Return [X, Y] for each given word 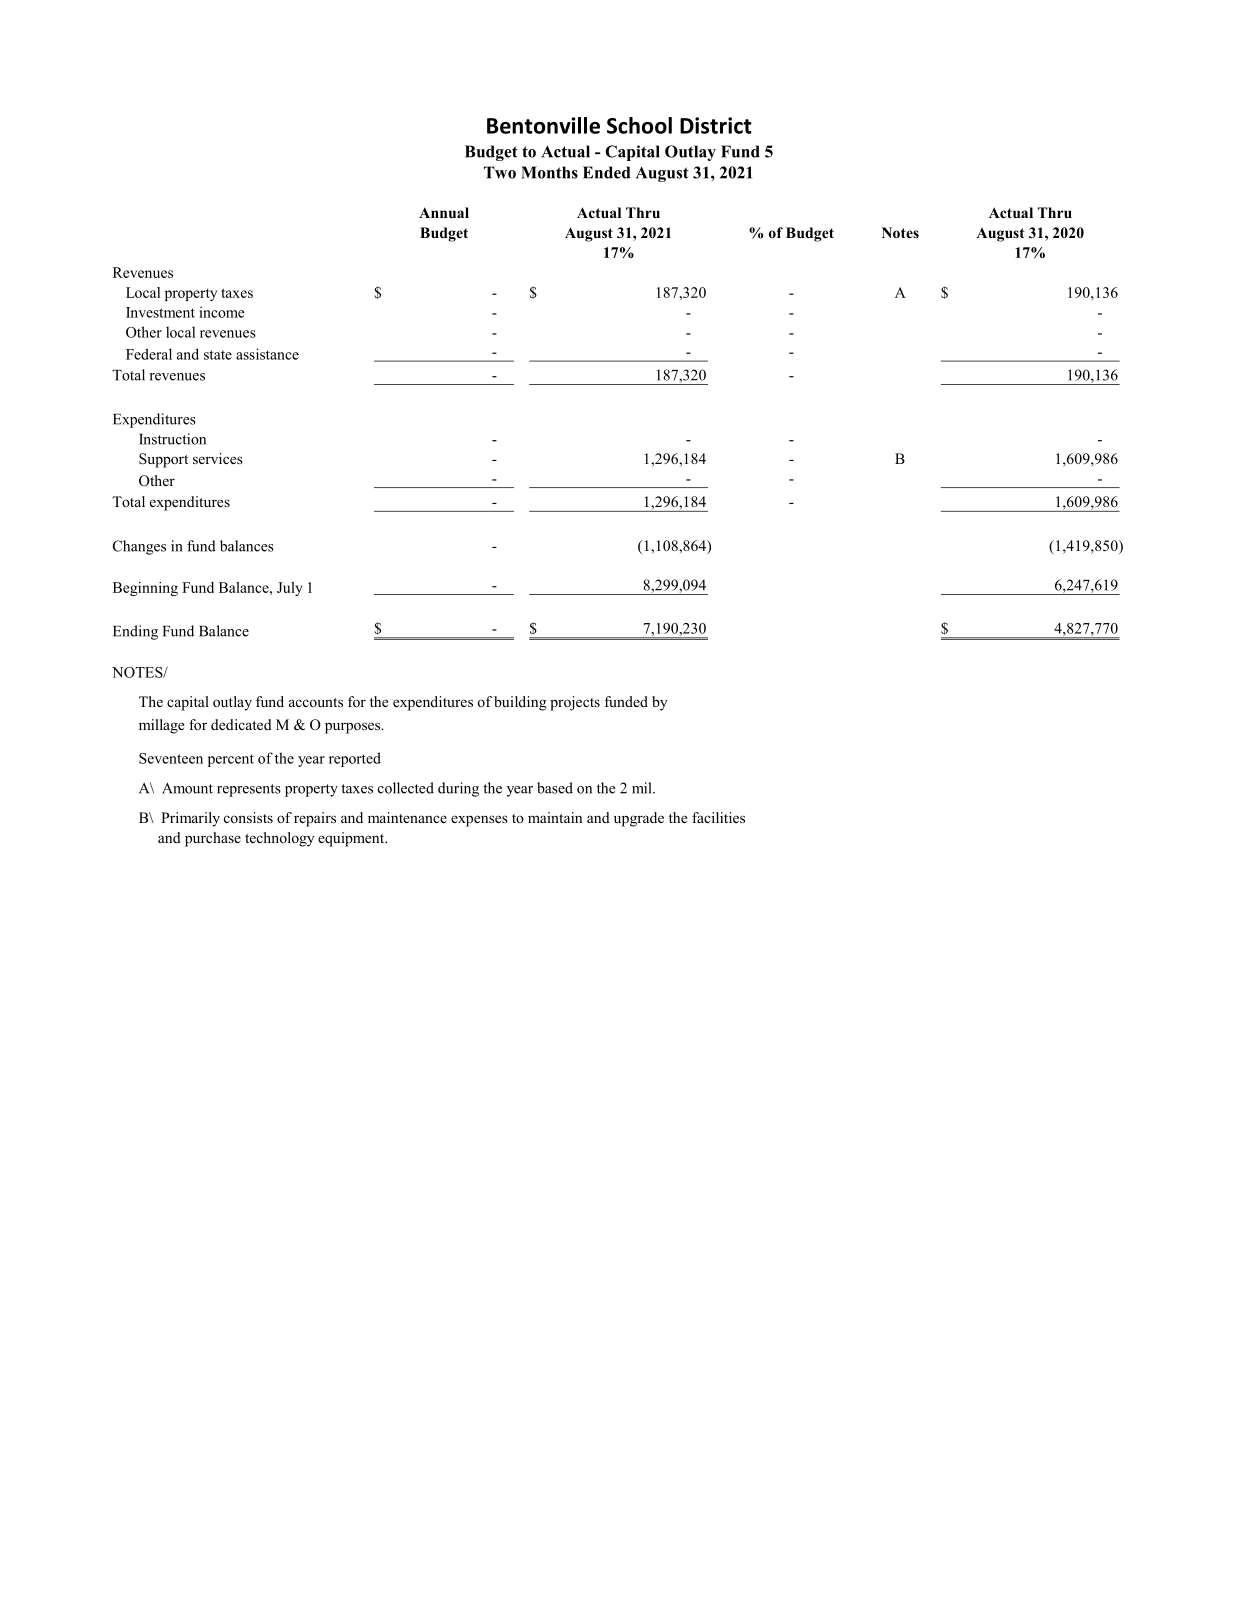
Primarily [190, 819]
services [218, 458]
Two [500, 172]
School [639, 125]
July [290, 589]
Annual [444, 212]
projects [575, 703]
